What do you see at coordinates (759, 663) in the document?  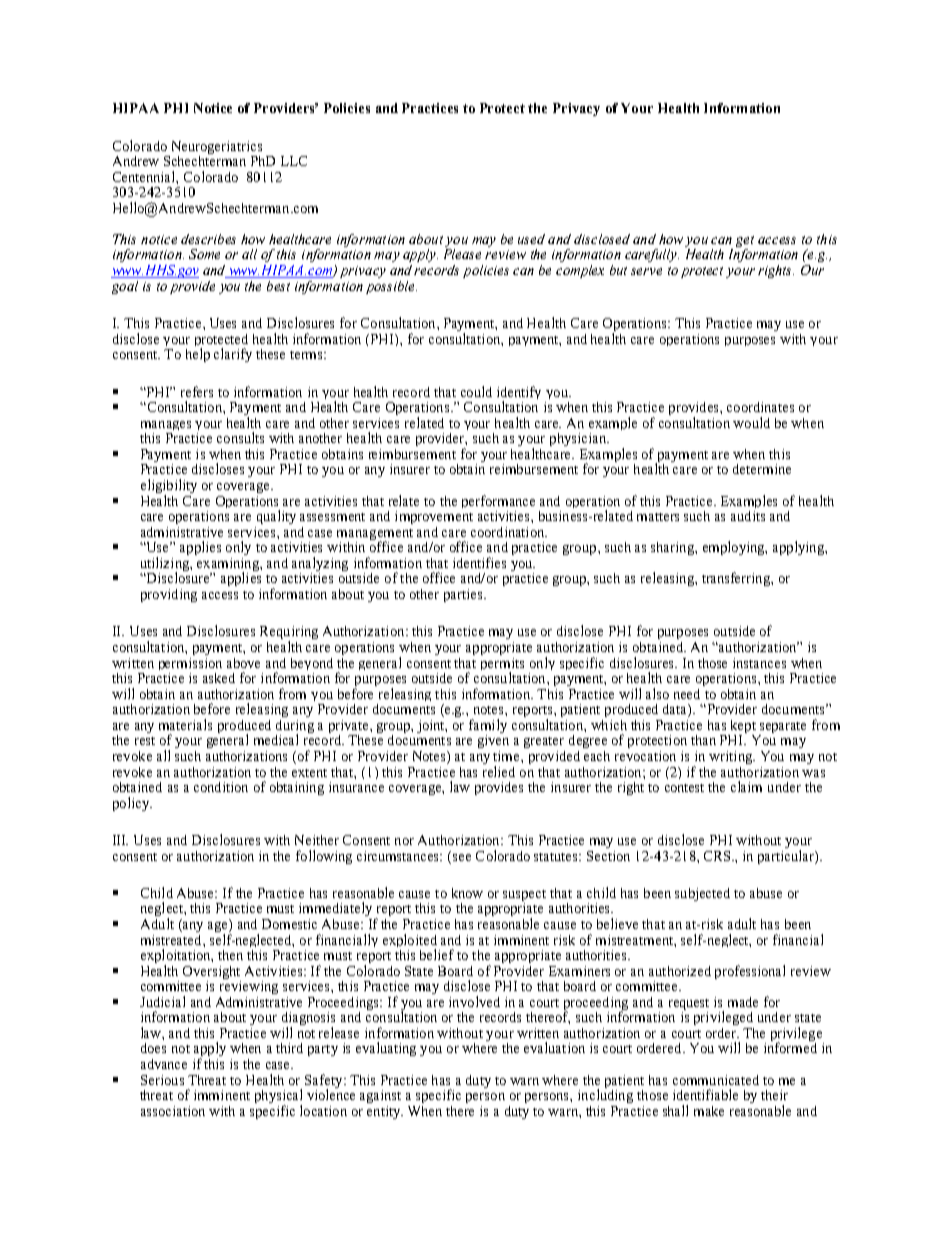 I see `instances` at bounding box center [759, 663].
